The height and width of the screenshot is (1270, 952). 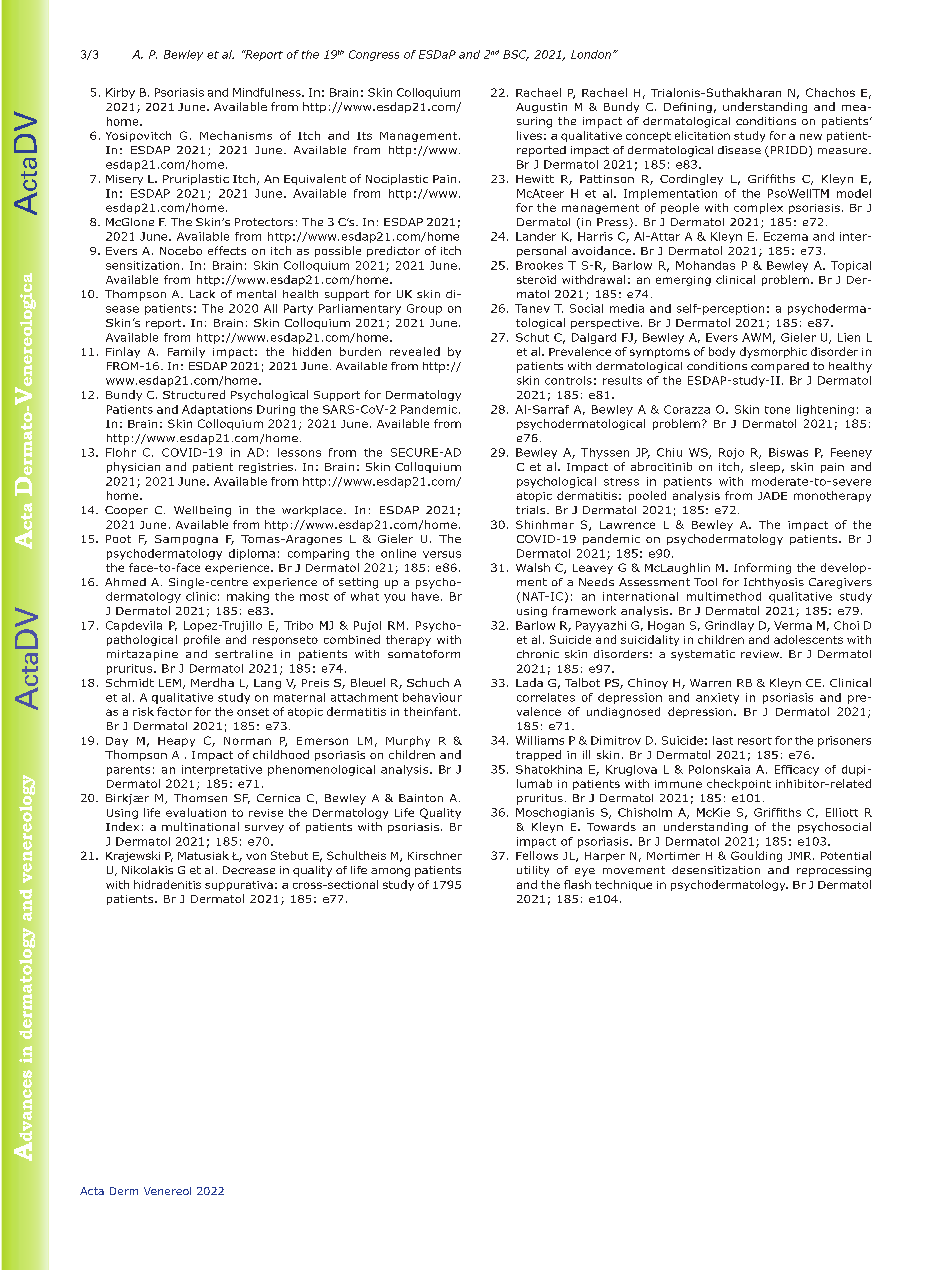 What do you see at coordinates (202, 294) in the screenshot?
I see `Lack` at bounding box center [202, 294].
